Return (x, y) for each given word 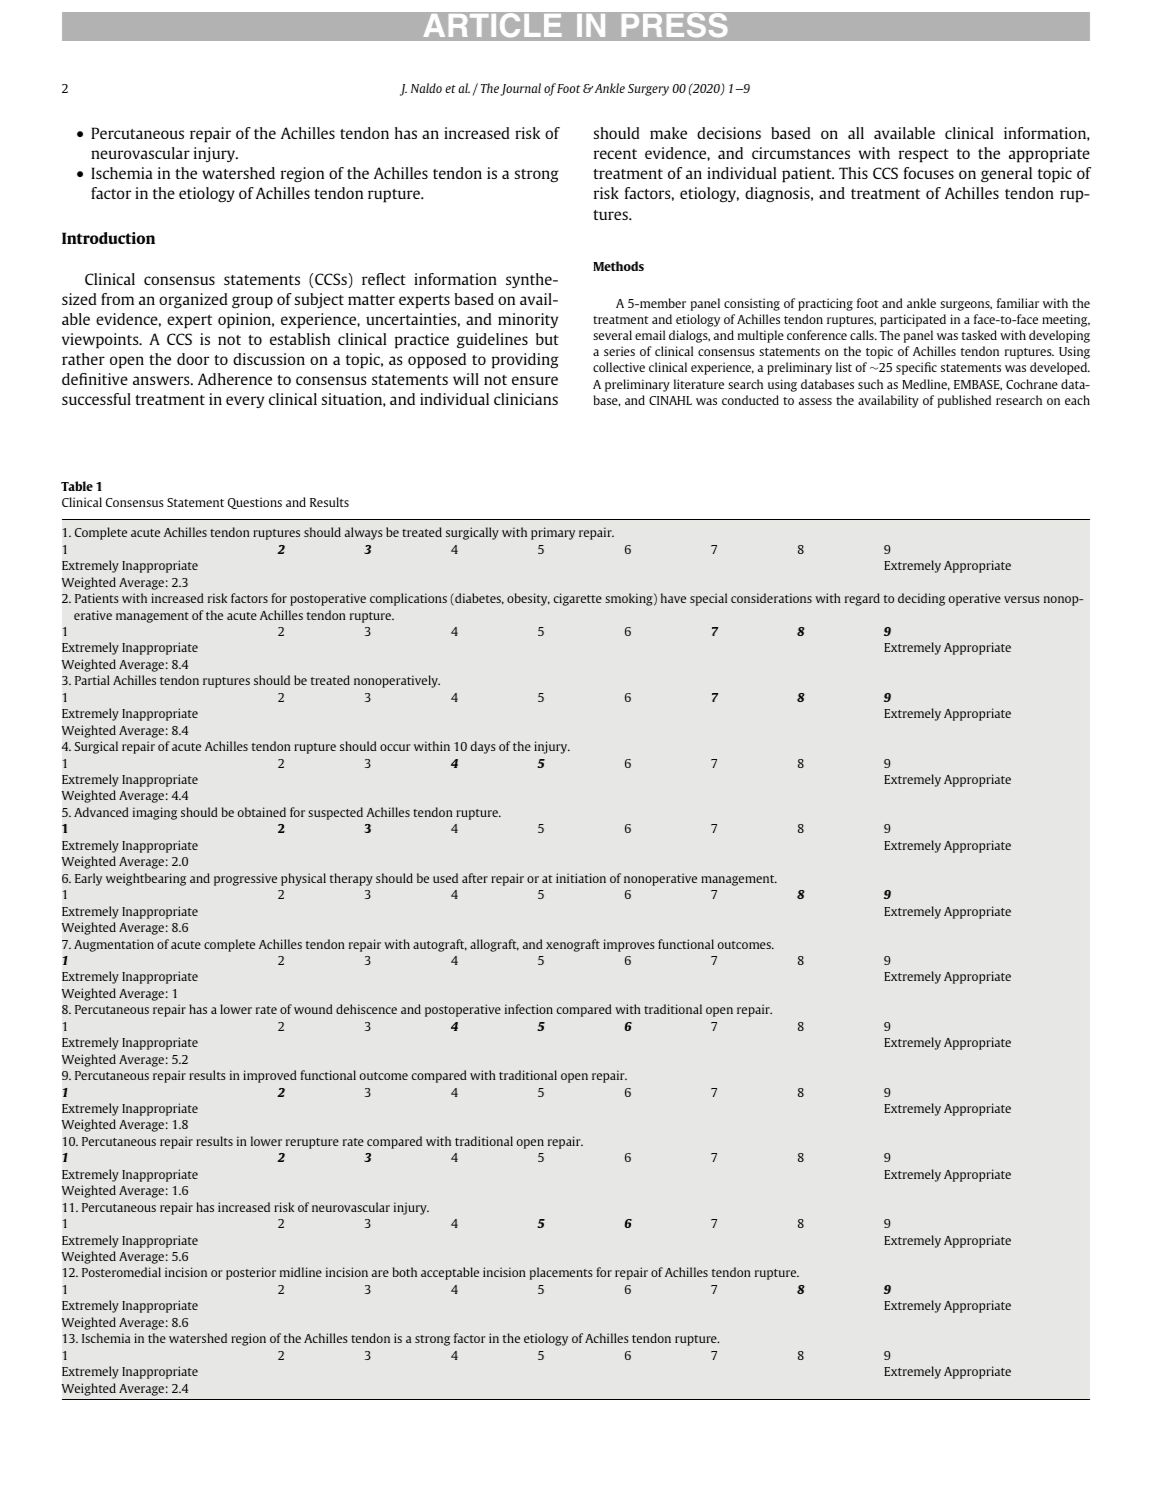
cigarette (578, 599)
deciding (921, 599)
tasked (979, 335)
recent (615, 154)
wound (313, 1009)
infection (529, 1009)
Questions (255, 503)
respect (924, 156)
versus (1022, 599)
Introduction (108, 238)
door (193, 359)
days (483, 747)
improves (629, 945)
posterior (251, 1273)
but (547, 339)
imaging (155, 813)
